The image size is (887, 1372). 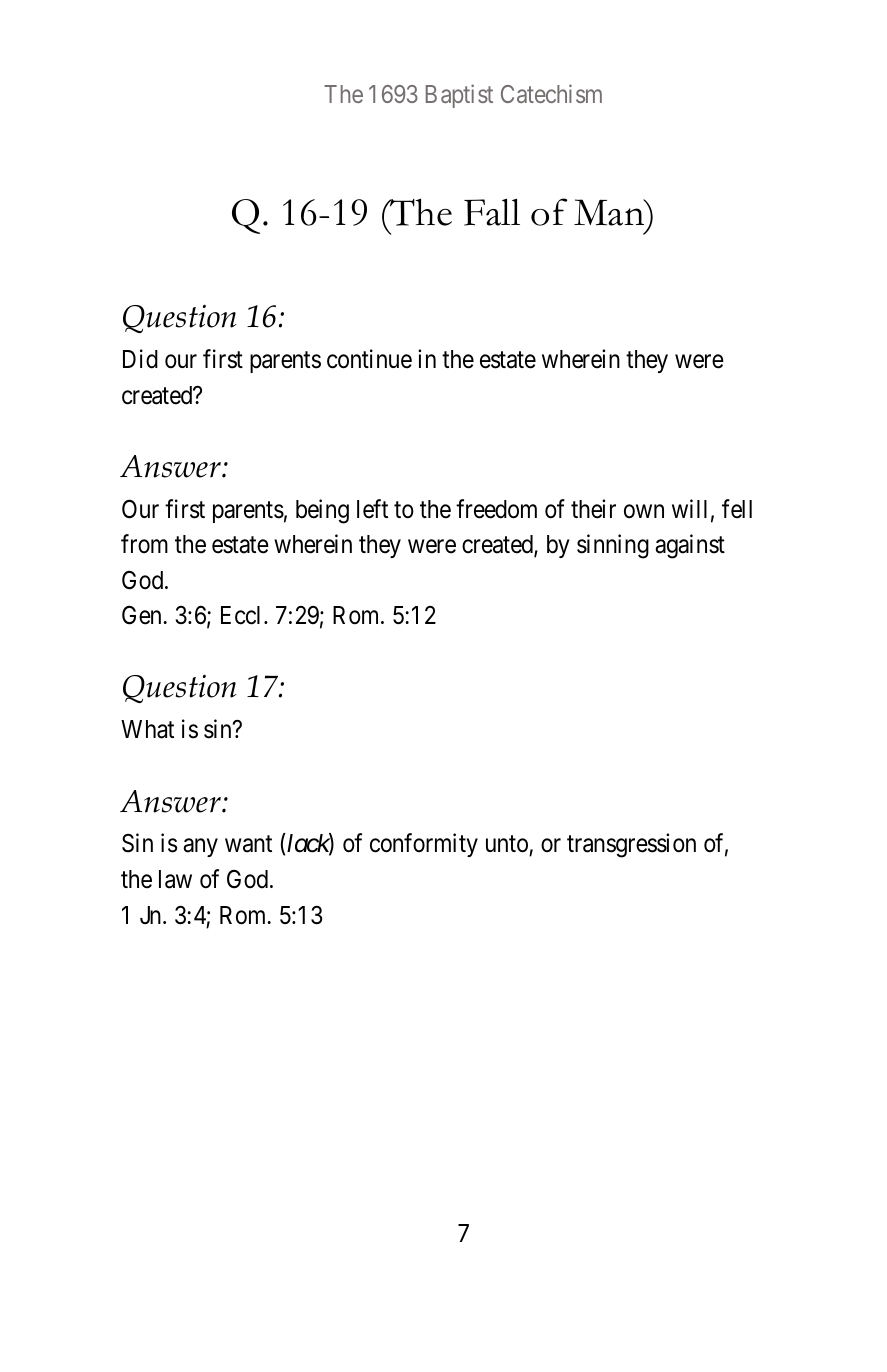 What do you see at coordinates (690, 546) in the document?
I see `against` at bounding box center [690, 546].
